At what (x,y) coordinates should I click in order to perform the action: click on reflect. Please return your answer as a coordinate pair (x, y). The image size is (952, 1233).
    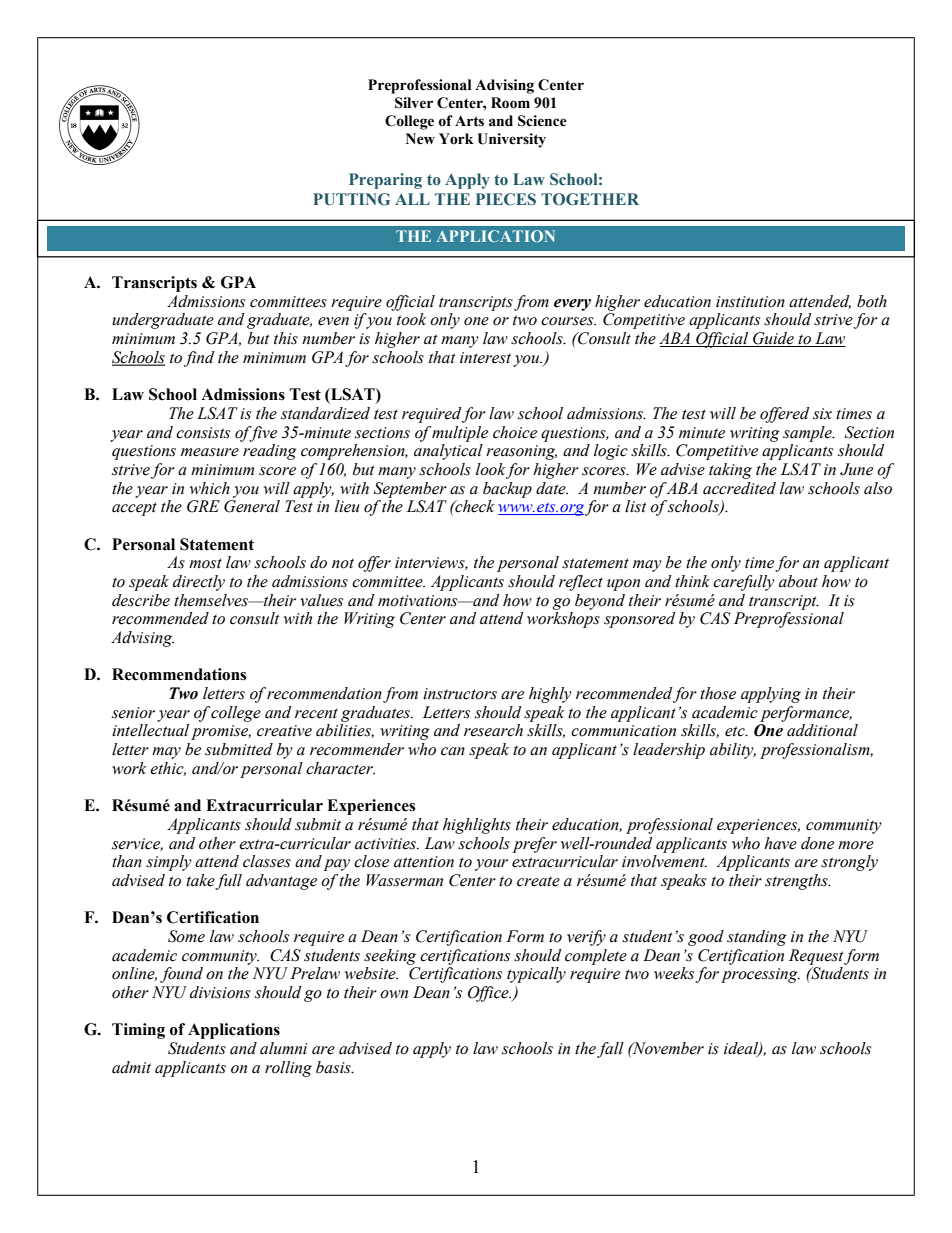
    Looking at the image, I should click on (581, 583).
